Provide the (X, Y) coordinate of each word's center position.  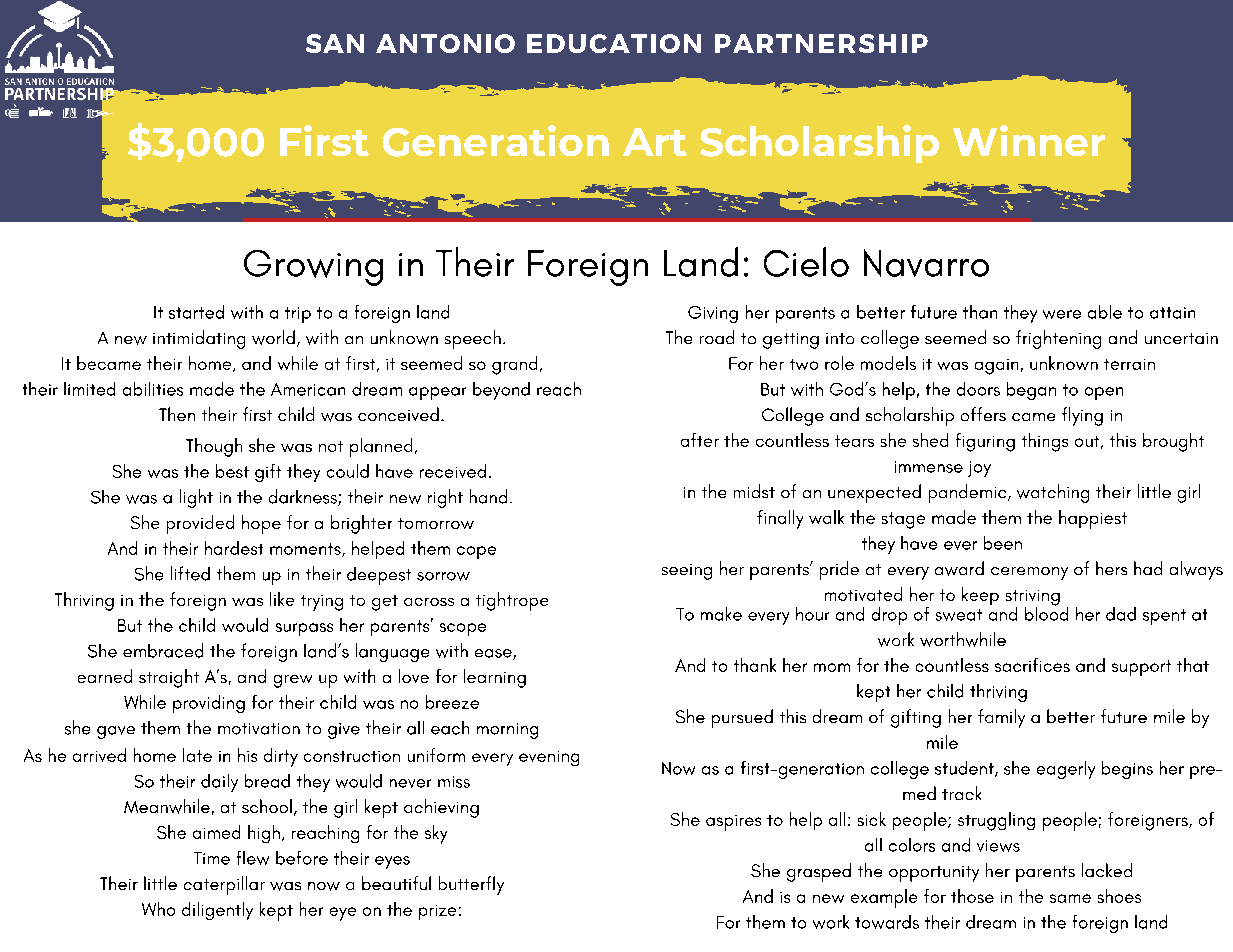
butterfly (471, 885)
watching (1053, 493)
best (232, 471)
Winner (1029, 140)
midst (754, 491)
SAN (335, 43)
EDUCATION (614, 43)
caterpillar (224, 885)
